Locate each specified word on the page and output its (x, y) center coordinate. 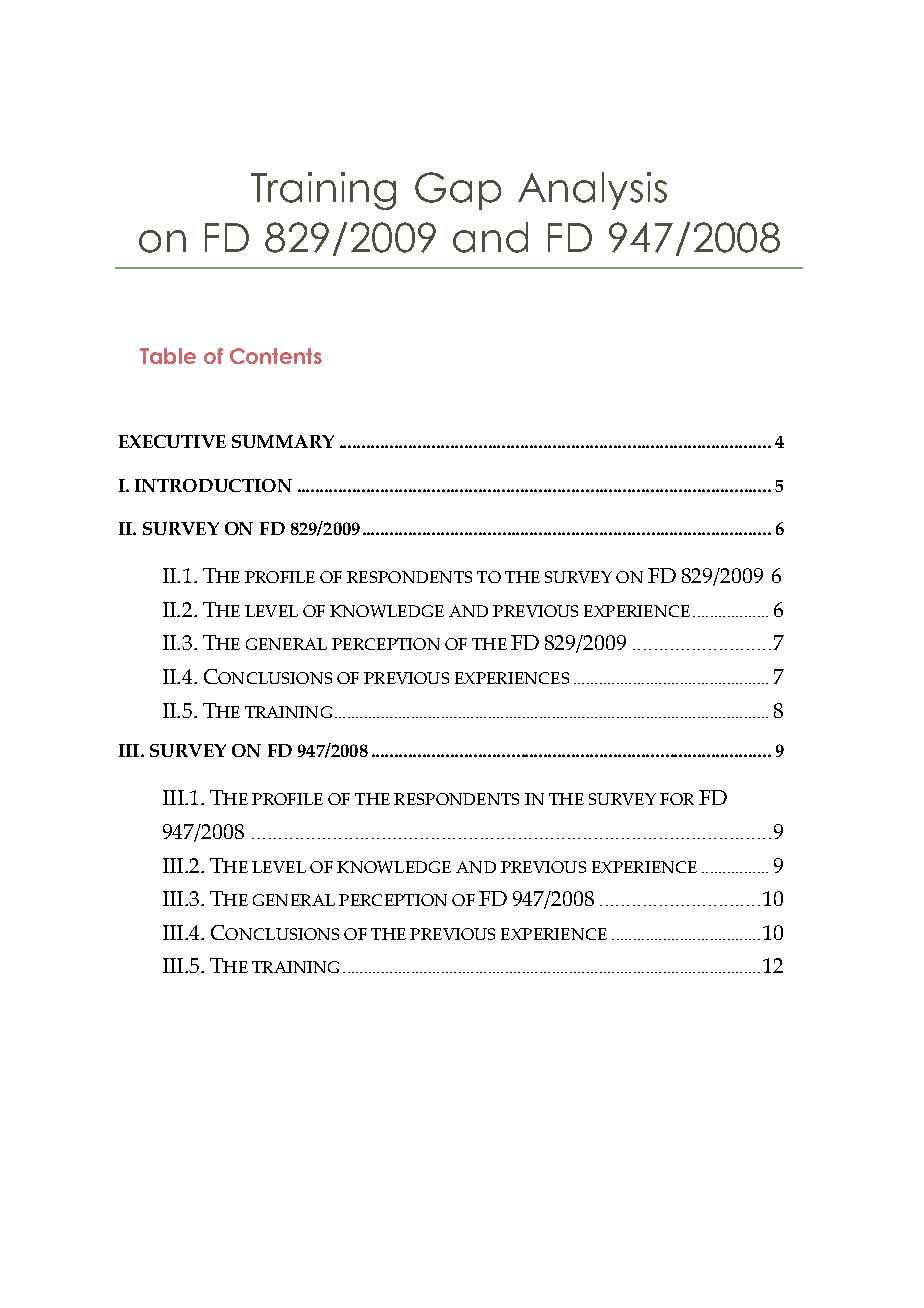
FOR (677, 799)
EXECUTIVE (172, 441)
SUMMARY (283, 441)
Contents (276, 356)
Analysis (592, 191)
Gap (458, 191)
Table (168, 356)
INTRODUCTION (213, 485)
